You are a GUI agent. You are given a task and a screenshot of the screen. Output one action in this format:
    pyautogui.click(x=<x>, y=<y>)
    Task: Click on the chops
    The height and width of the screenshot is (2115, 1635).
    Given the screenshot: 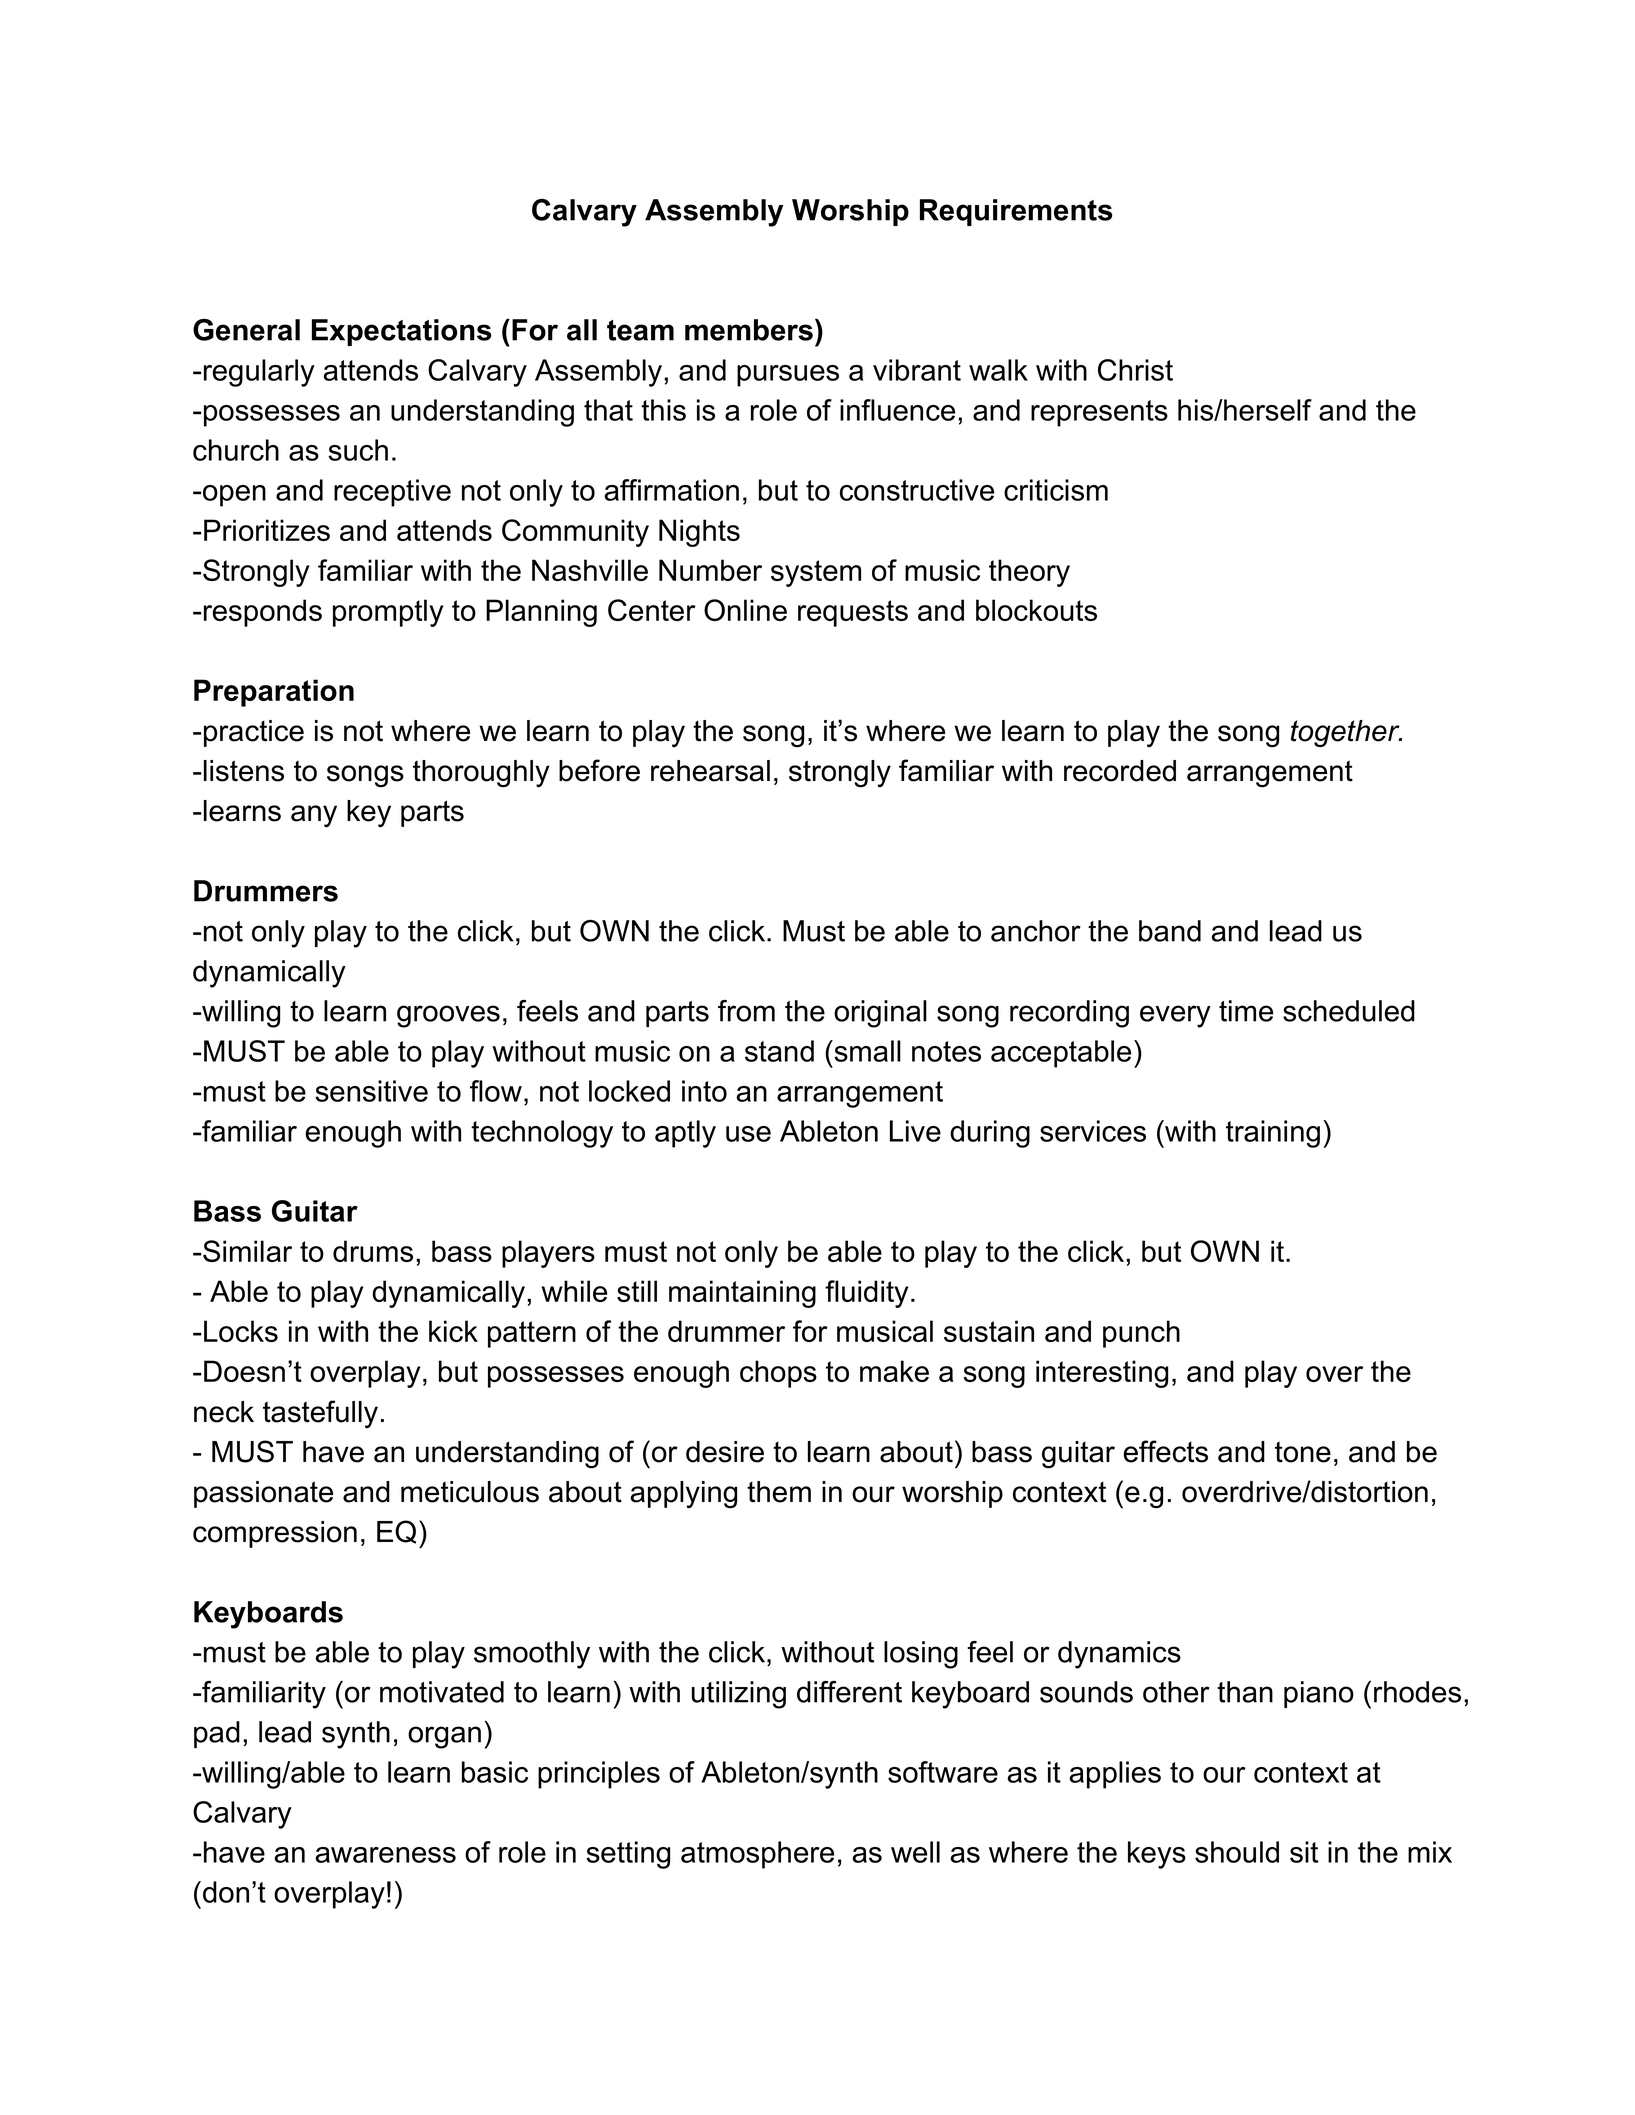 What is the action you would take?
    pyautogui.click(x=778, y=1374)
